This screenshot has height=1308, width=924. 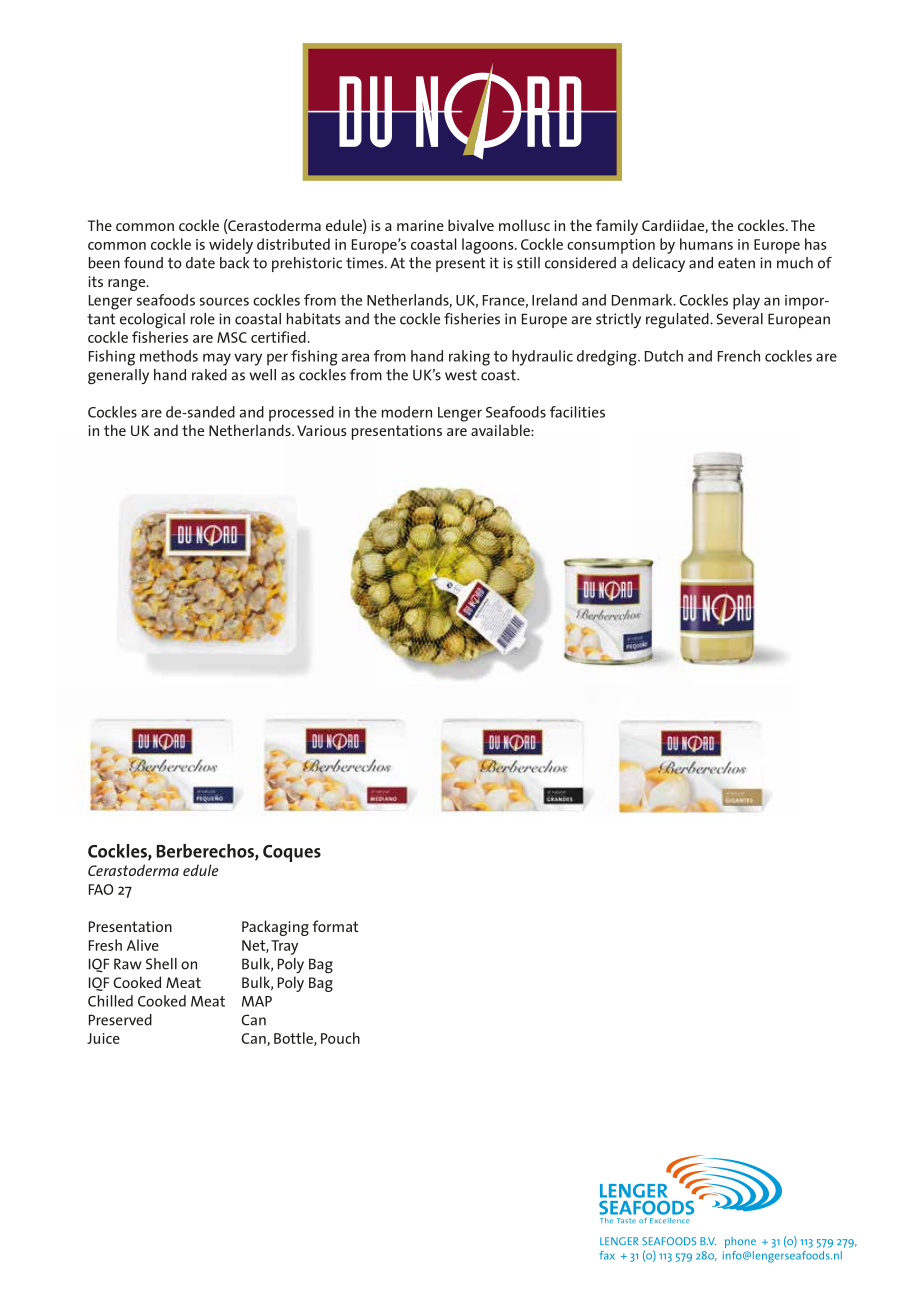 What do you see at coordinates (322, 430) in the screenshot?
I see `Various` at bounding box center [322, 430].
